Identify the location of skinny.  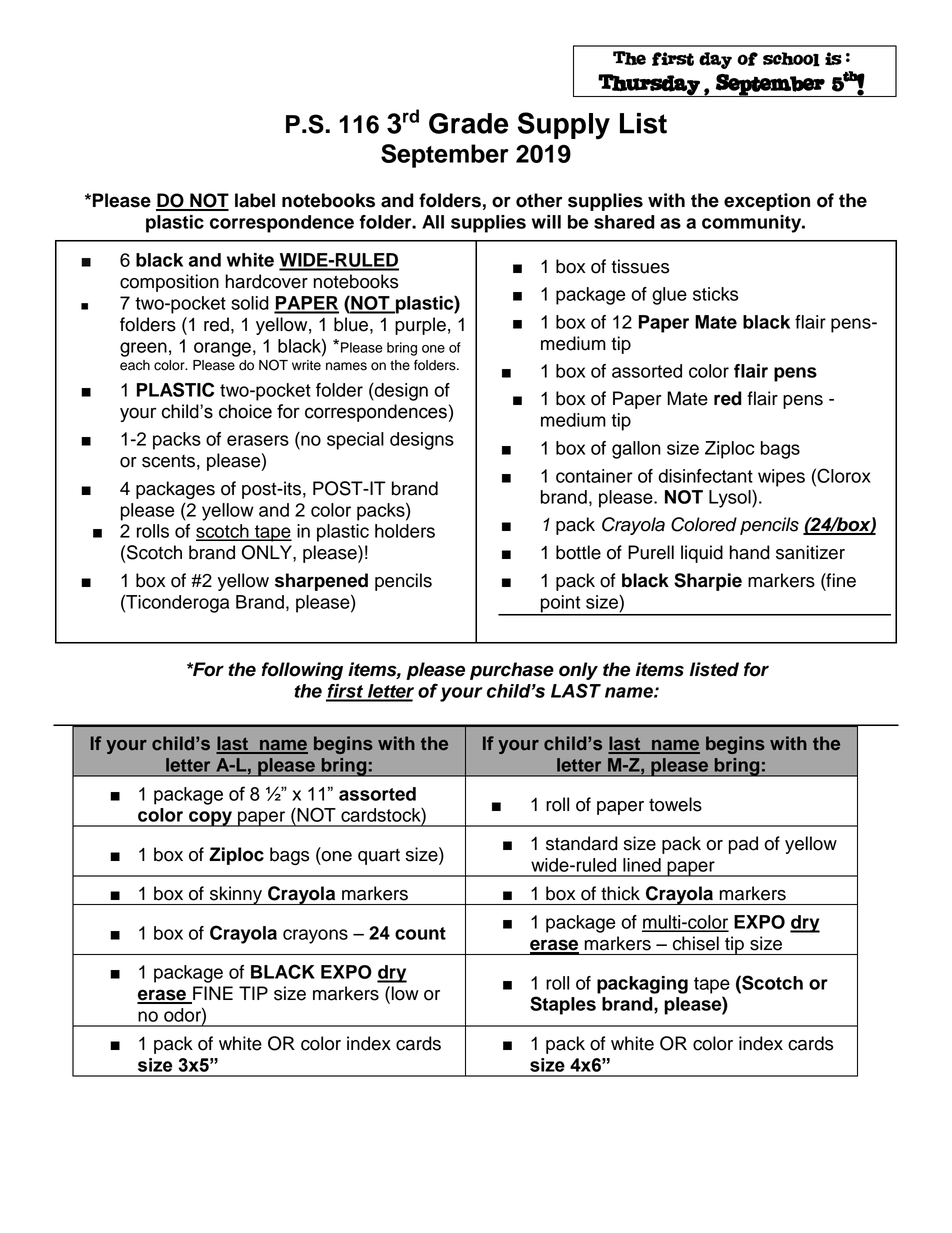
(235, 895).
